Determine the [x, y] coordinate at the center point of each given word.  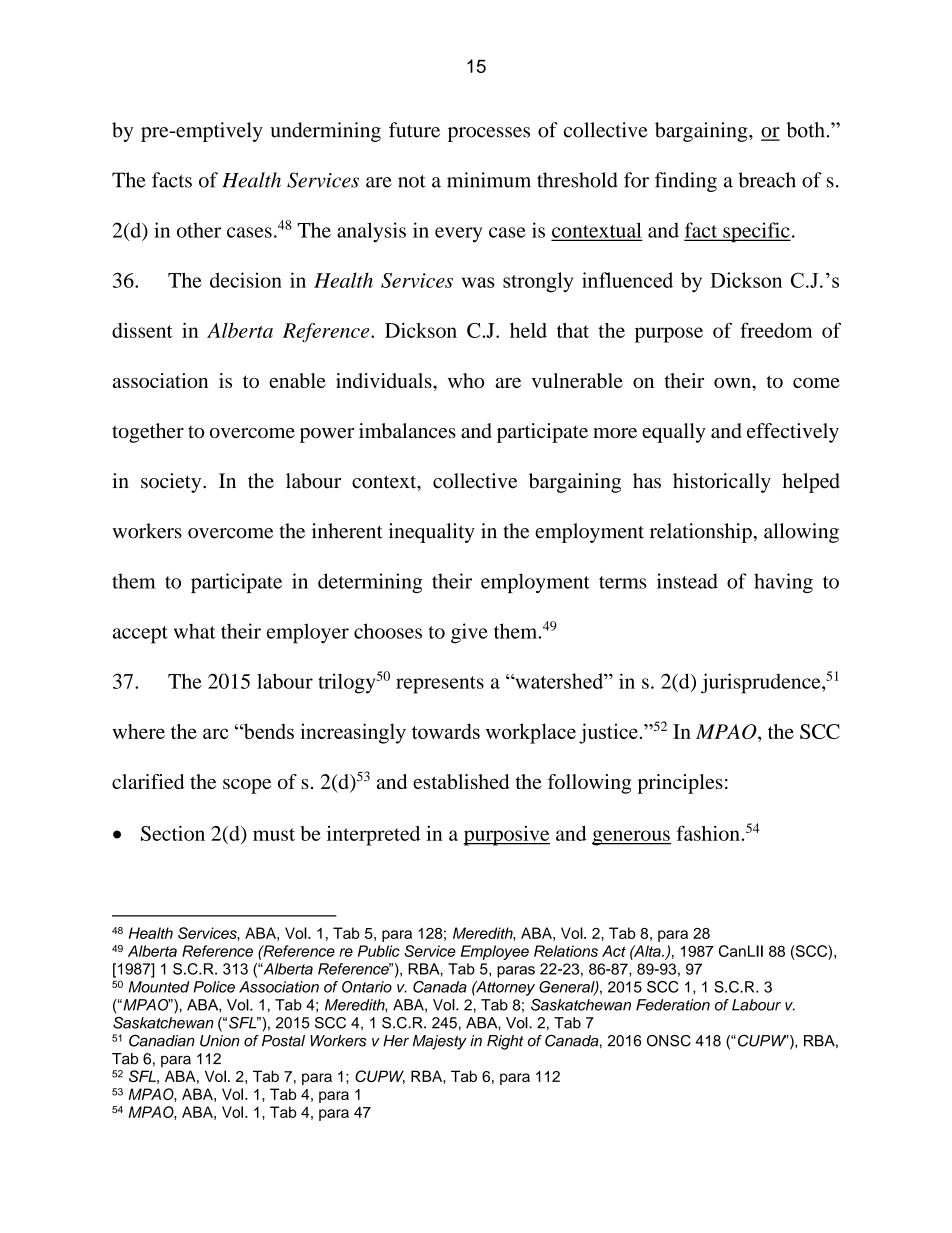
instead [687, 581]
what [195, 631]
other [199, 230]
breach [767, 180]
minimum [489, 180]
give [469, 633]
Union [220, 1041]
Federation [673, 1005]
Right [505, 1042]
